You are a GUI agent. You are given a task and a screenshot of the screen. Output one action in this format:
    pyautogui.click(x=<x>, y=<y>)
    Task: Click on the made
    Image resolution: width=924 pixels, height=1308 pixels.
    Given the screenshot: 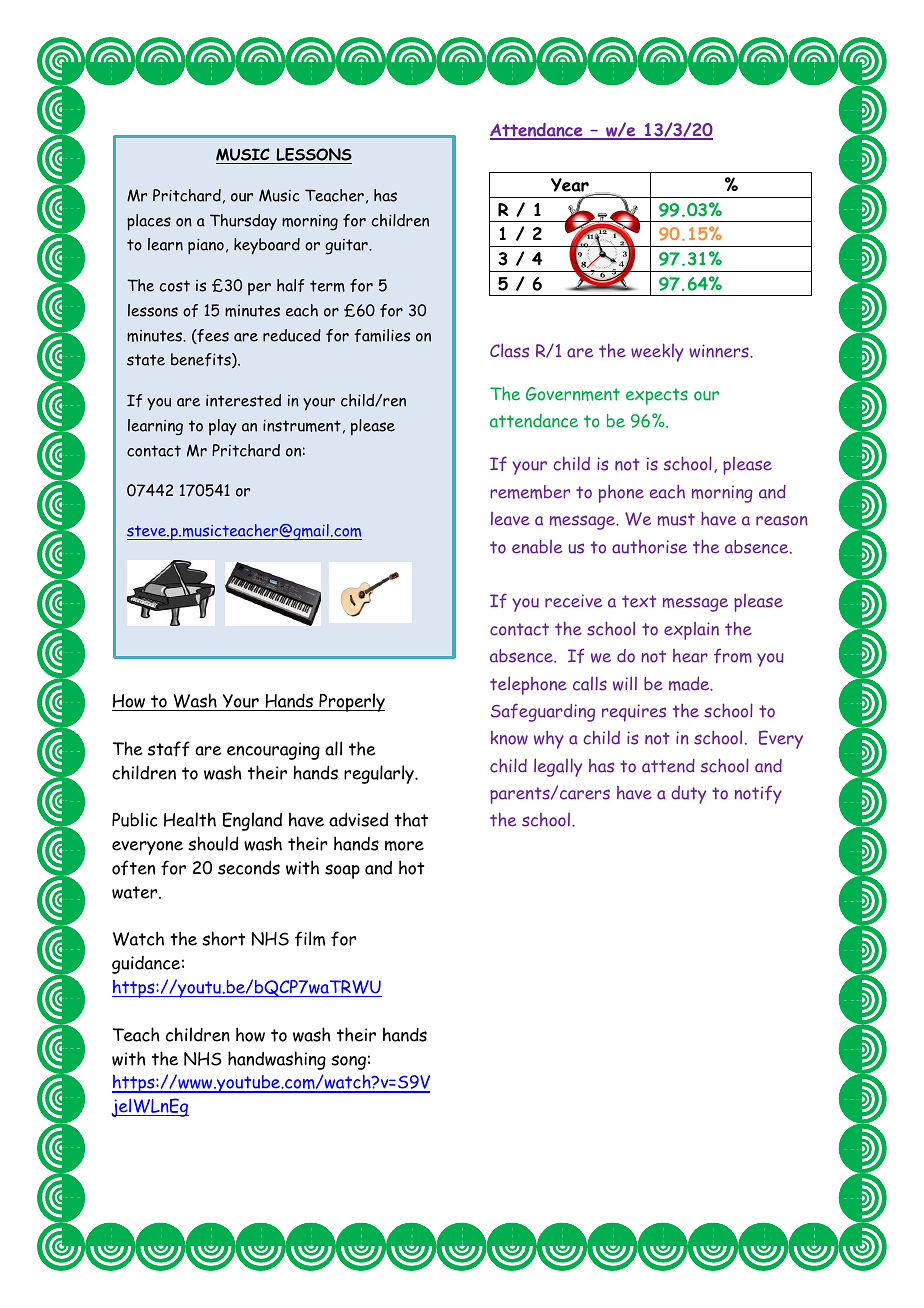 What is the action you would take?
    pyautogui.click(x=690, y=684)
